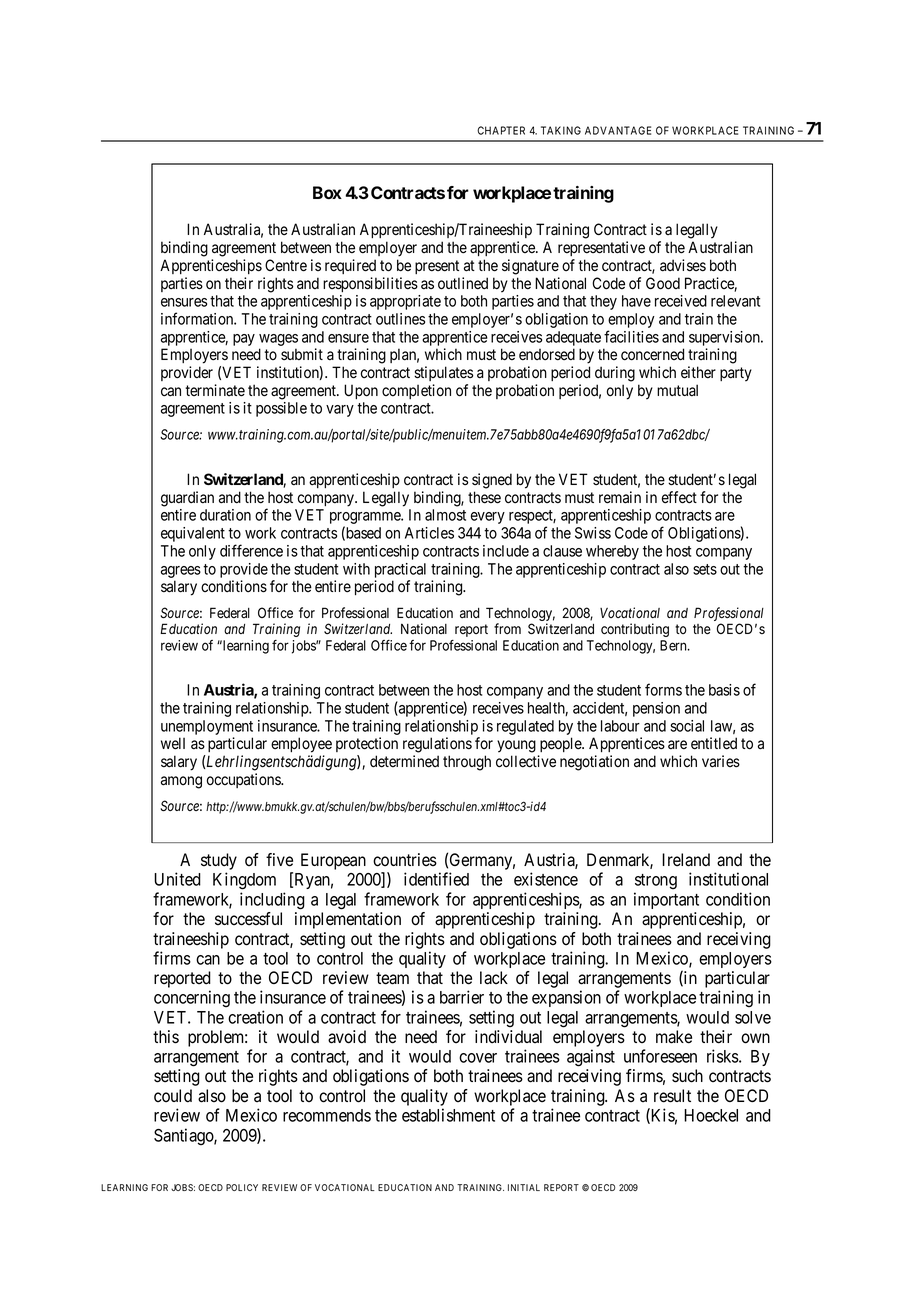  What do you see at coordinates (181, 572) in the document?
I see `agrees` at bounding box center [181, 572].
